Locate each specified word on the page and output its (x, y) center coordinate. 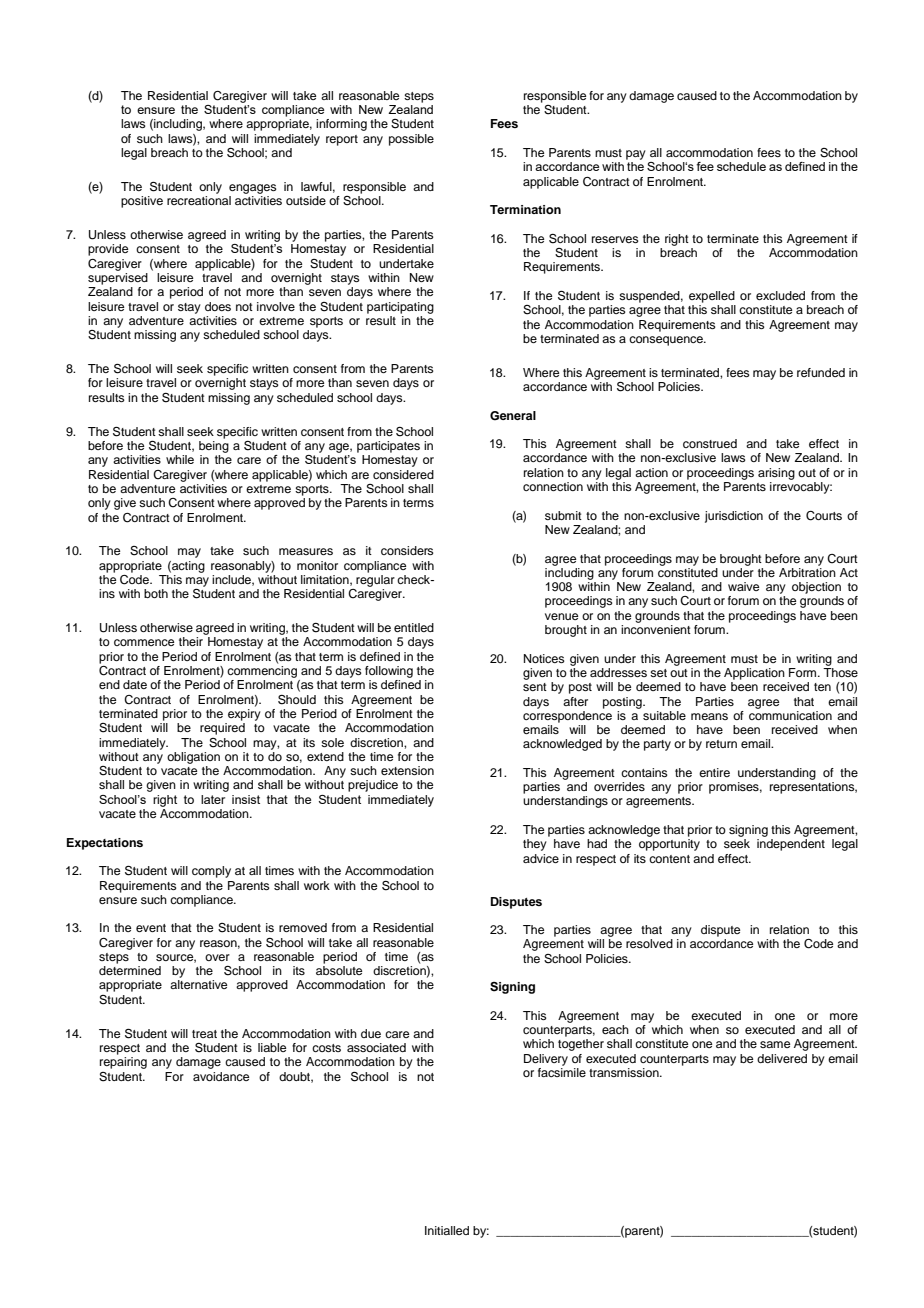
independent (791, 845)
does (218, 306)
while (180, 459)
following (389, 672)
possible (411, 140)
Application (754, 674)
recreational (199, 200)
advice (541, 858)
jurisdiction (734, 517)
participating (400, 308)
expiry (244, 715)
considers (407, 550)
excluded (780, 295)
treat (204, 1034)
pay (636, 155)
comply (211, 872)
